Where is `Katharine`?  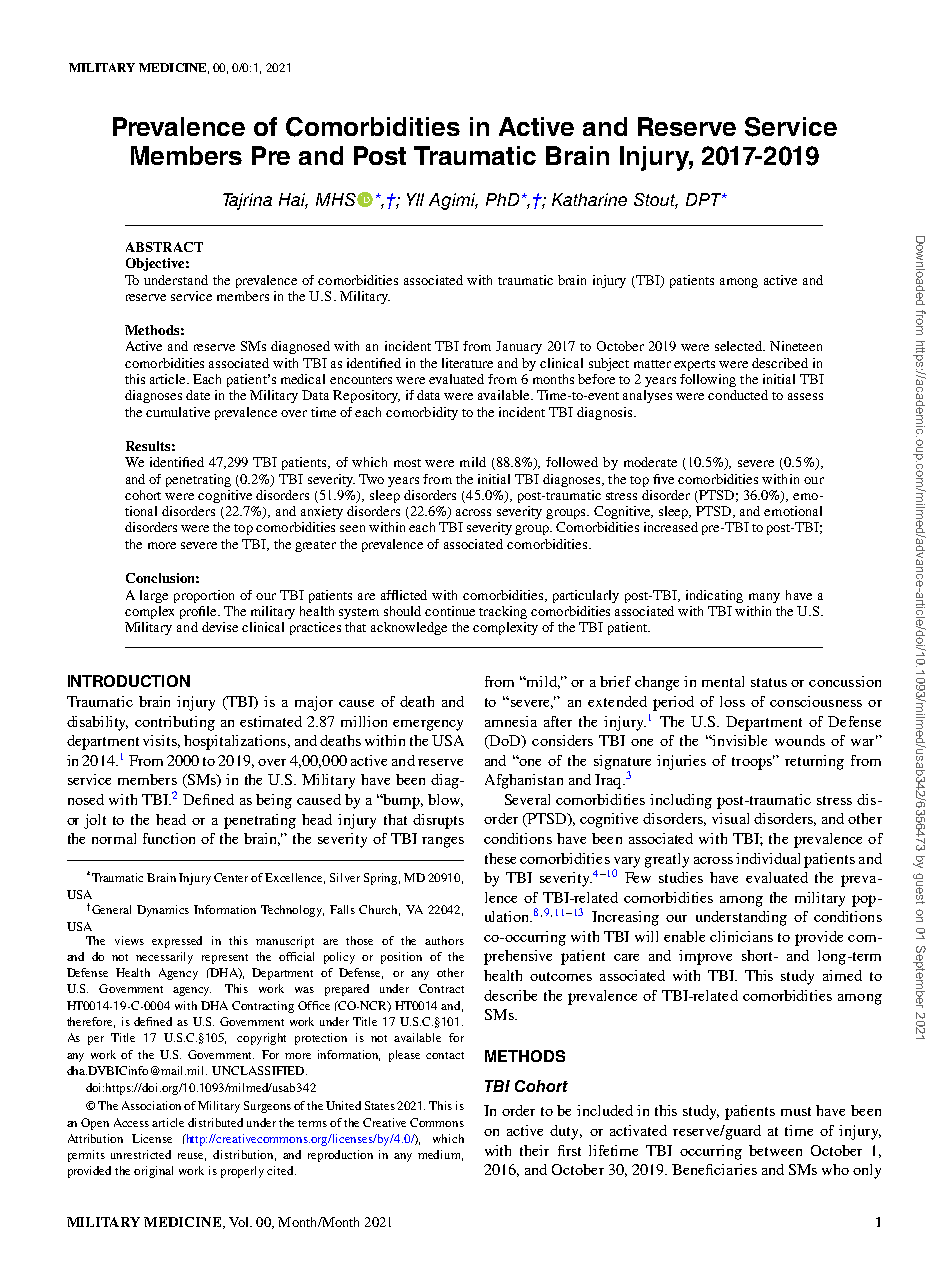
Katharine is located at coordinates (589, 199).
